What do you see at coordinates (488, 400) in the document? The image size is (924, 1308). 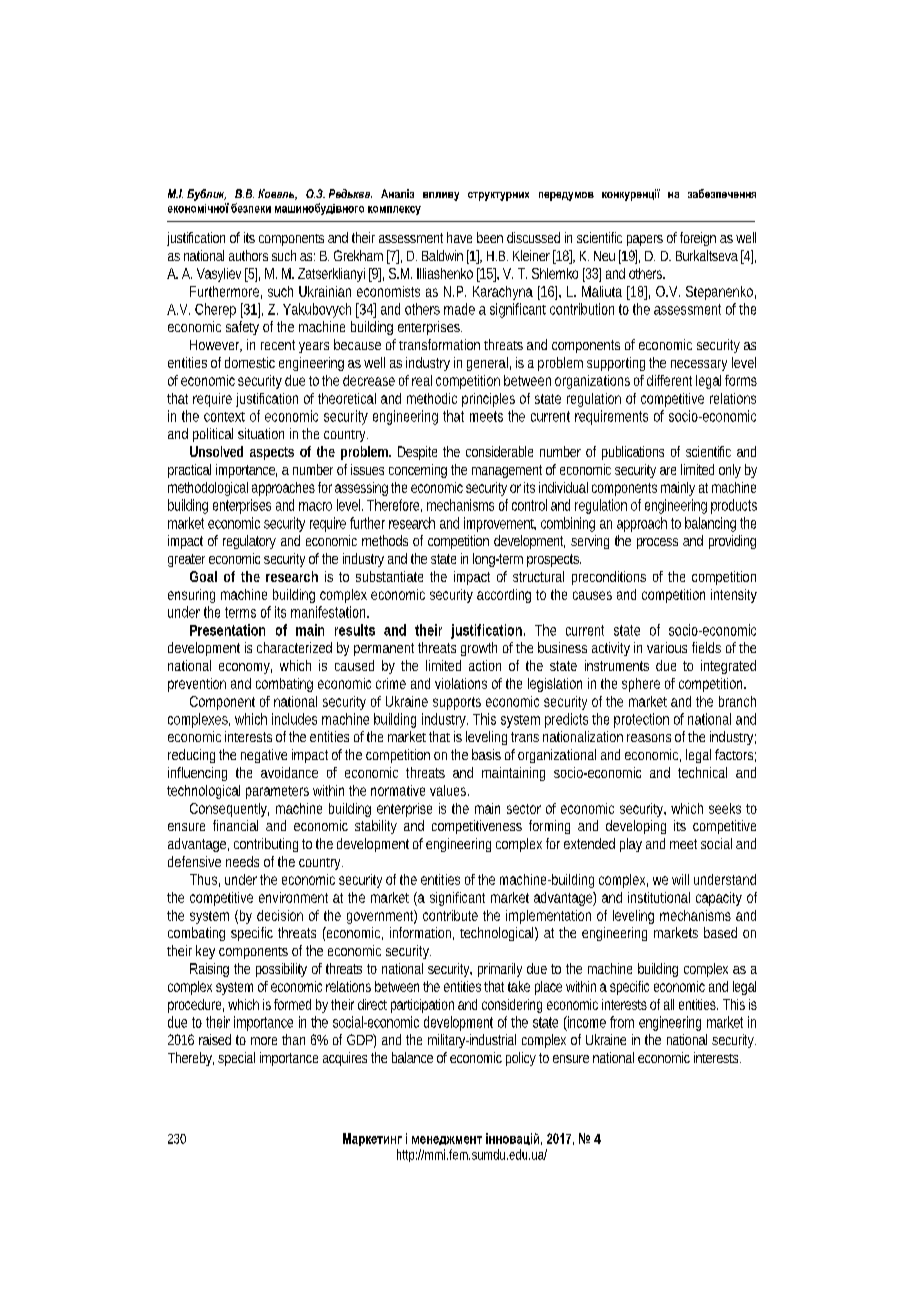 I see `principles` at bounding box center [488, 400].
